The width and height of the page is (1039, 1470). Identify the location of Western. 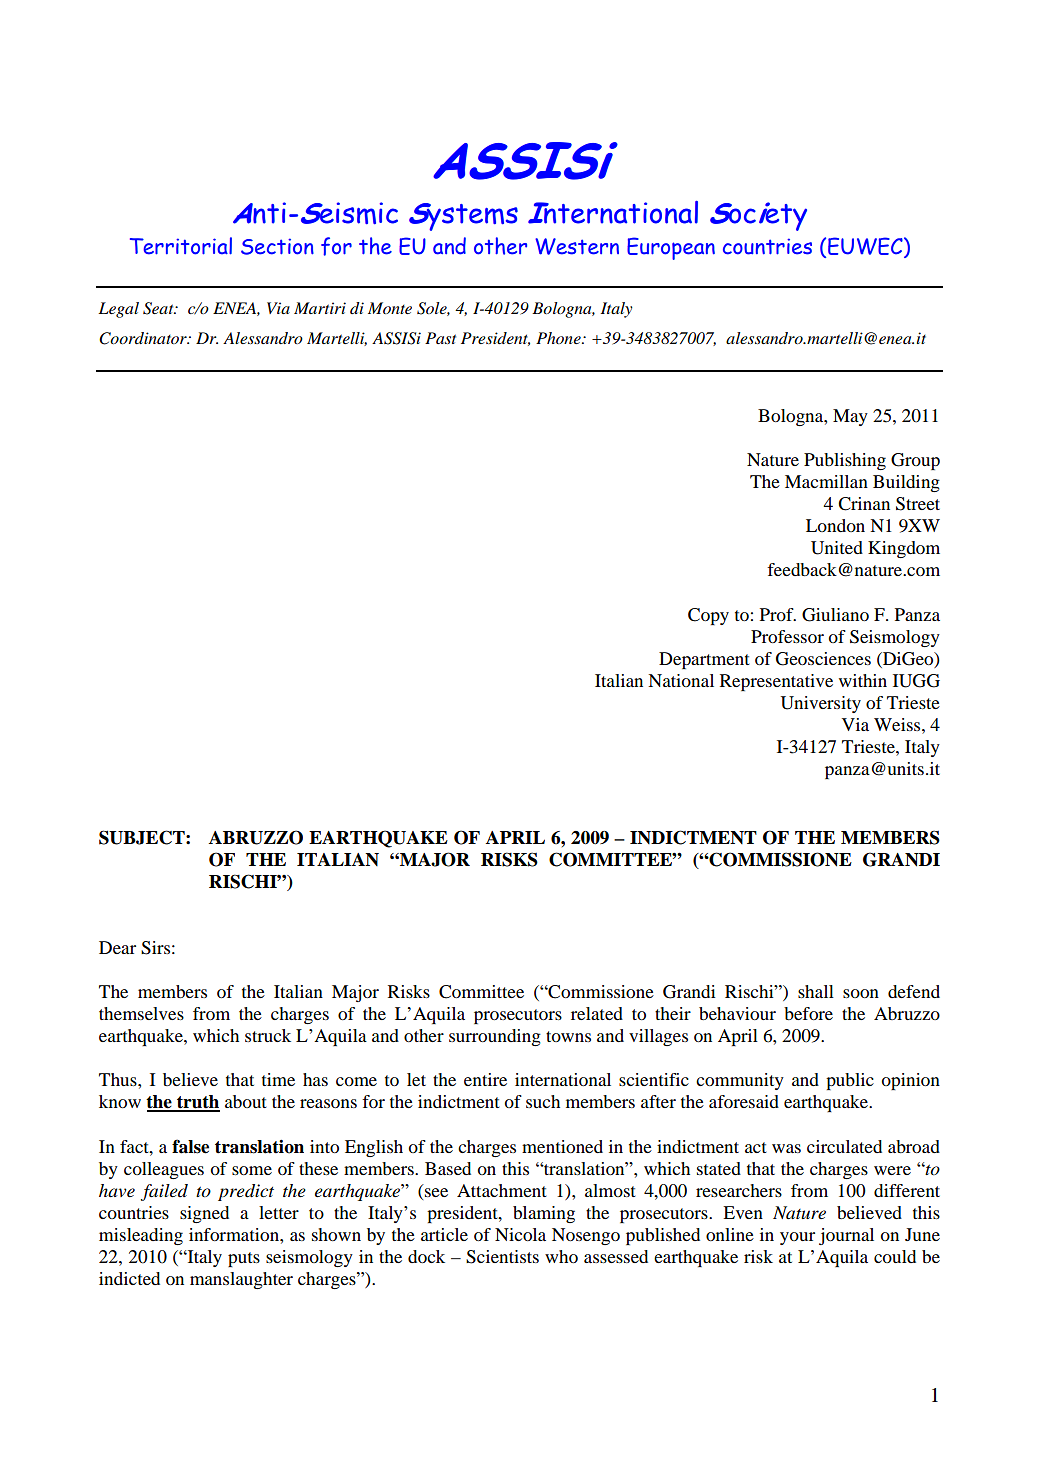
(577, 246).
